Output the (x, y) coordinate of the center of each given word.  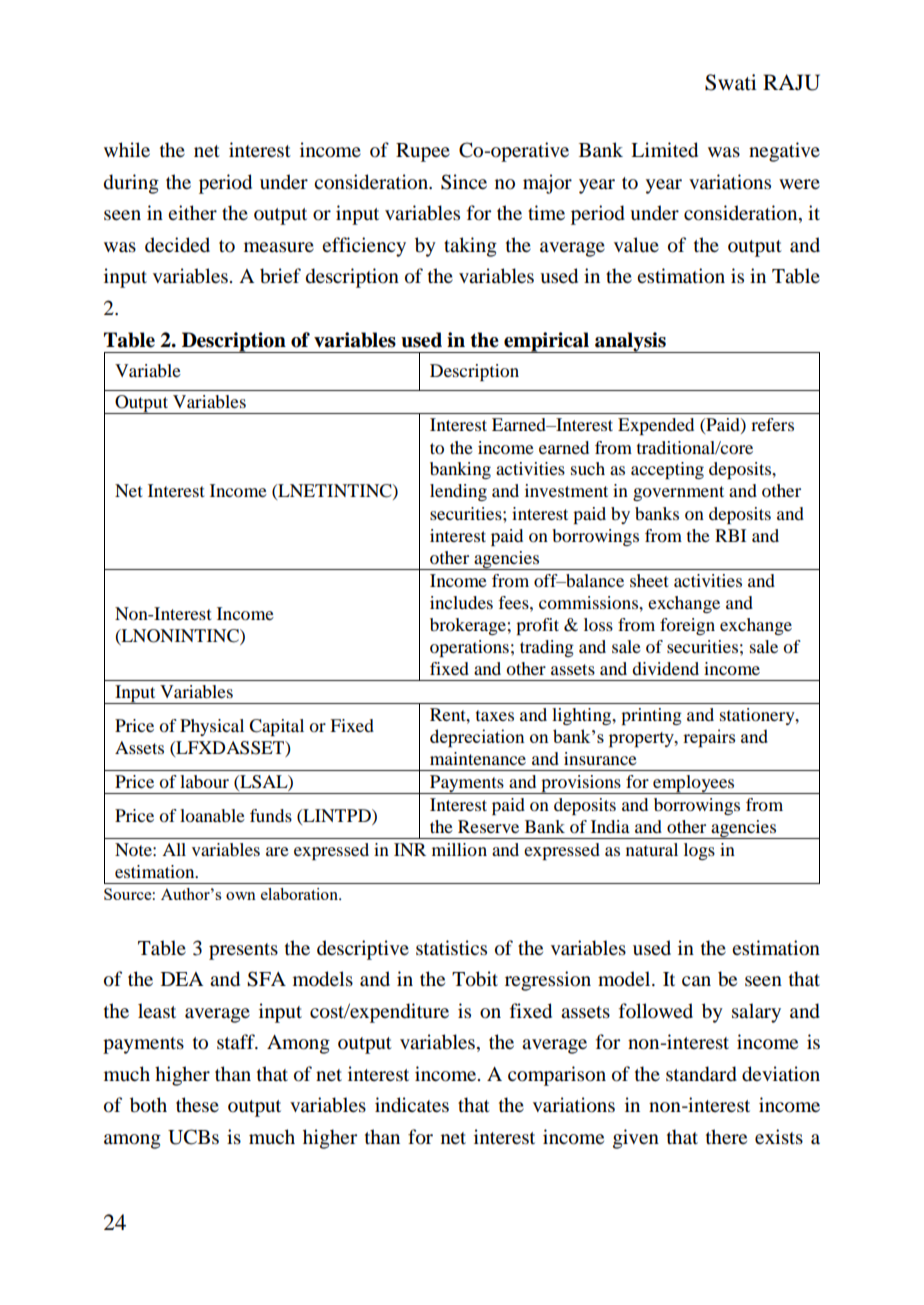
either (192, 212)
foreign (687, 626)
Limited (664, 150)
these (197, 1105)
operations (469, 648)
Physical (212, 727)
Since (464, 182)
